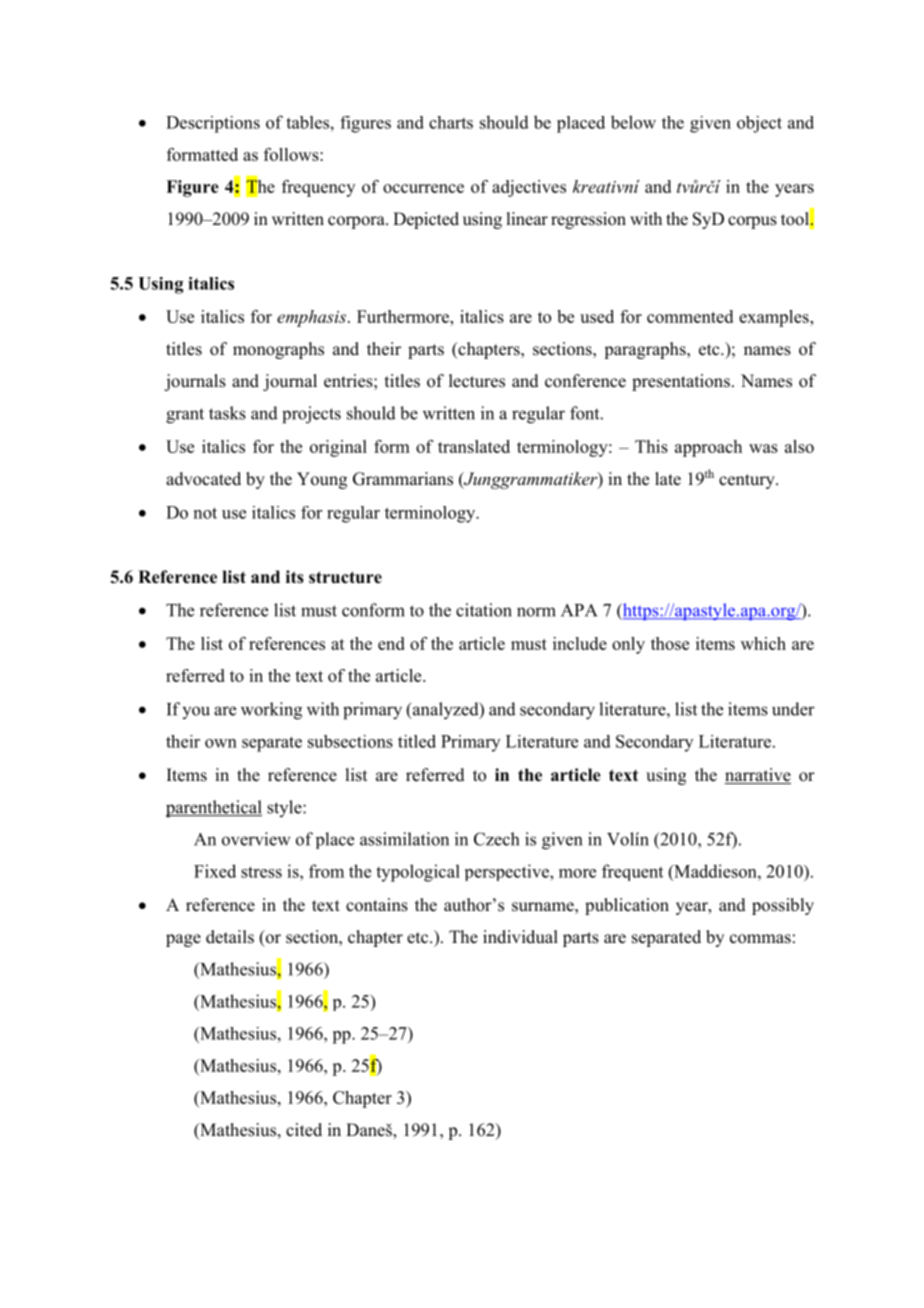  Describe the element at coordinates (213, 124) in the document. I see `Descriptions` at that location.
